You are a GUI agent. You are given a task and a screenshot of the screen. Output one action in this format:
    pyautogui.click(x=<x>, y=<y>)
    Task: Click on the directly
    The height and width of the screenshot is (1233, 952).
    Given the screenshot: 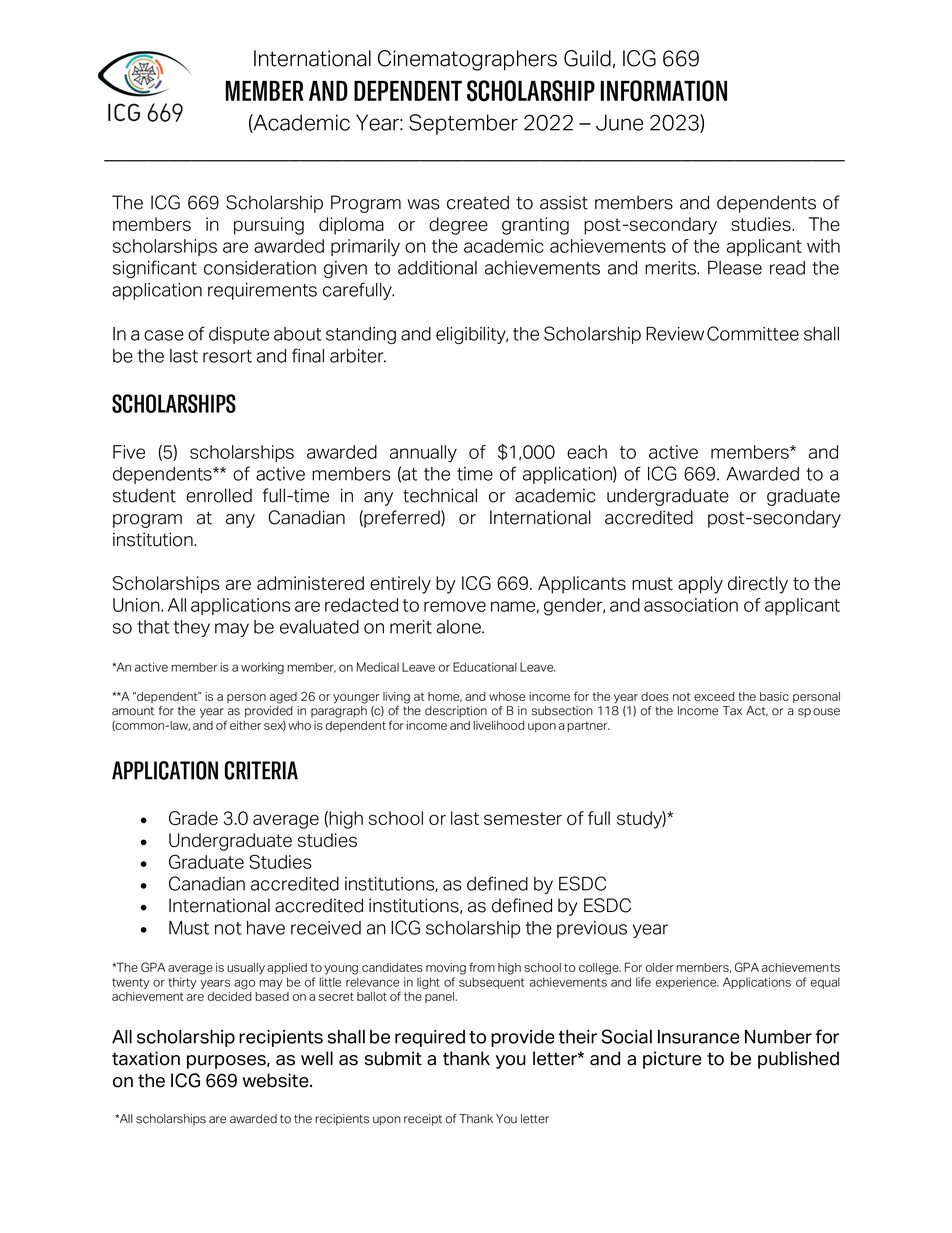 What is the action you would take?
    pyautogui.click(x=758, y=585)
